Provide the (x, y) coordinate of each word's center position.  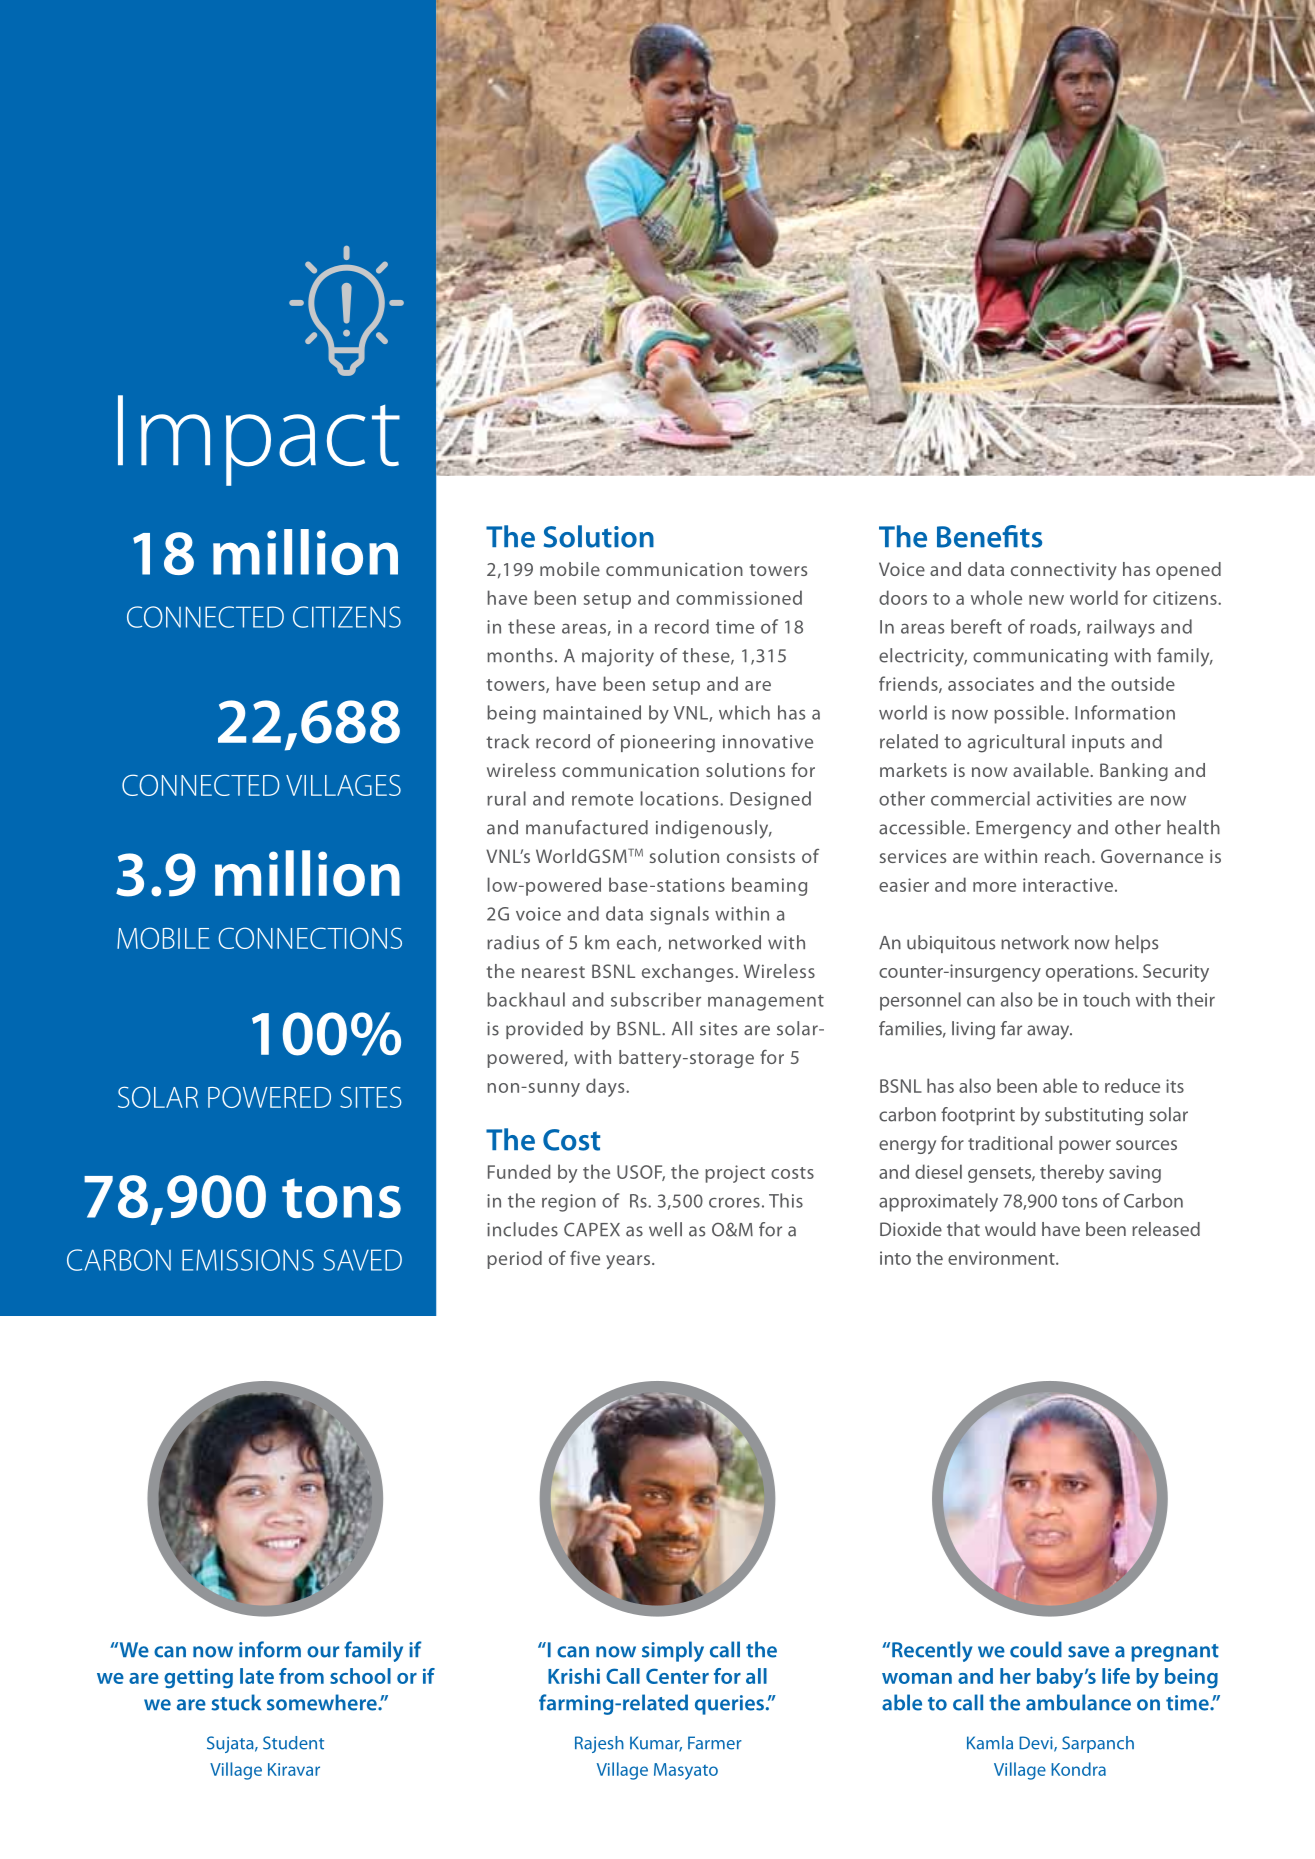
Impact (259, 440)
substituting (1094, 1116)
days (606, 1087)
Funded (519, 1171)
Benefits (989, 536)
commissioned (739, 597)
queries (731, 1705)
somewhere (323, 1702)
